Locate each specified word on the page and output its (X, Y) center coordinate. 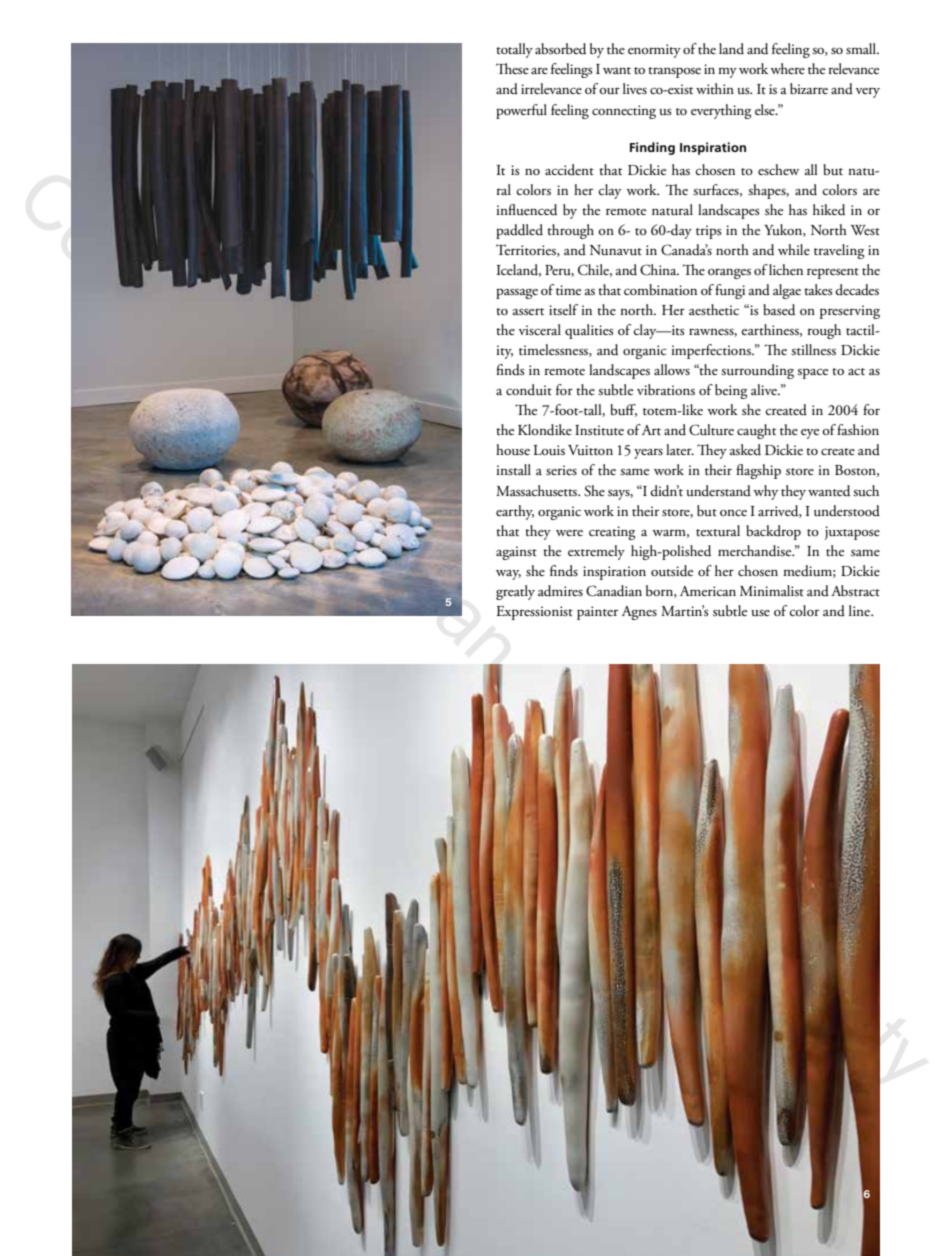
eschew (778, 169)
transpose (674, 72)
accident (569, 170)
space (812, 373)
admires (560, 591)
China (659, 270)
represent (833, 273)
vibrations (666, 390)
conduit (529, 390)
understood (847, 511)
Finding (652, 148)
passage (517, 293)
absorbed (560, 49)
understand (718, 491)
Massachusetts (538, 491)
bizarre (809, 88)
